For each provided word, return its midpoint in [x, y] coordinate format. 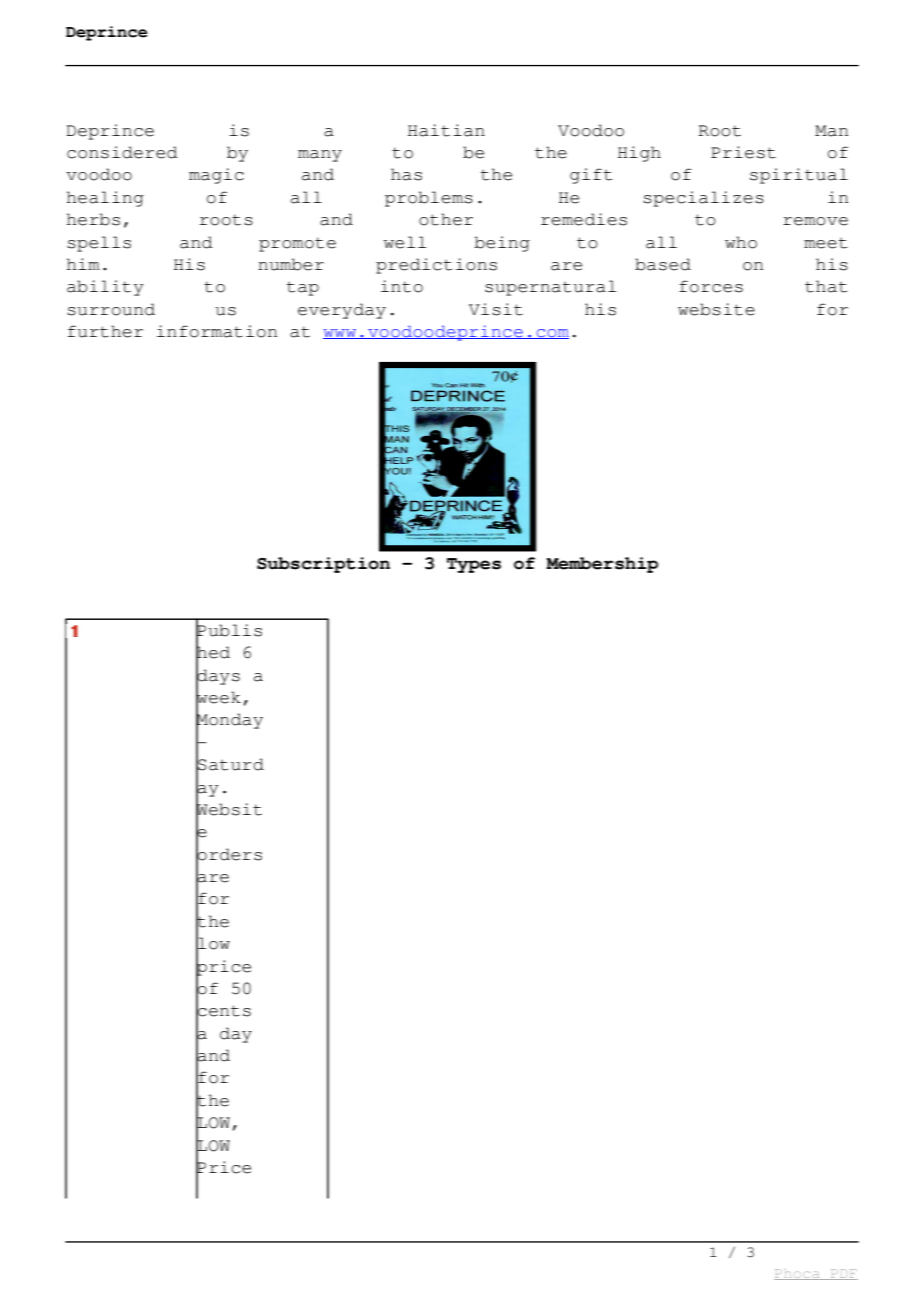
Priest [743, 152]
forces [711, 286]
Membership [602, 565]
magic [216, 176]
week [218, 697]
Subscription [323, 565]
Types [474, 565]
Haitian [446, 130]
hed [213, 652]
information [217, 331]
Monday [229, 721]
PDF [843, 1274]
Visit [496, 309]
